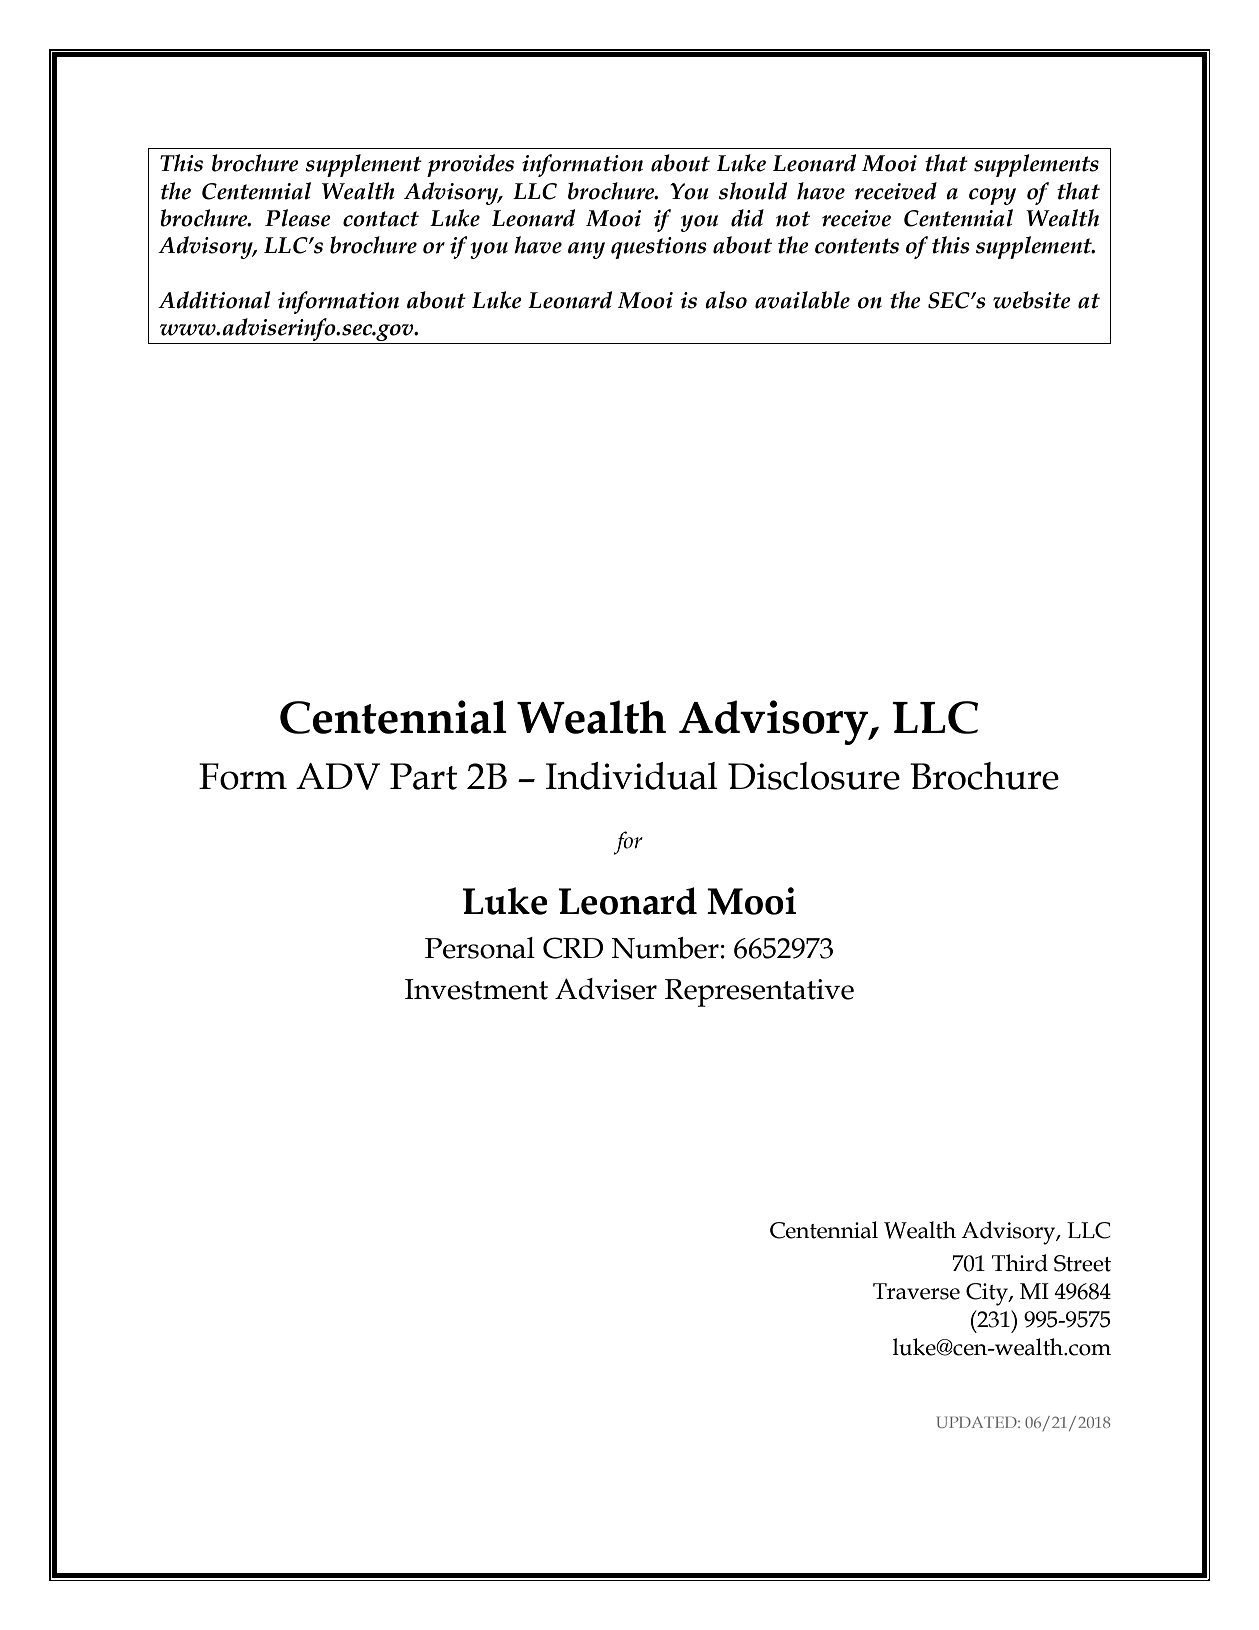  What do you see at coordinates (992, 196) in the page?
I see `copy` at bounding box center [992, 196].
